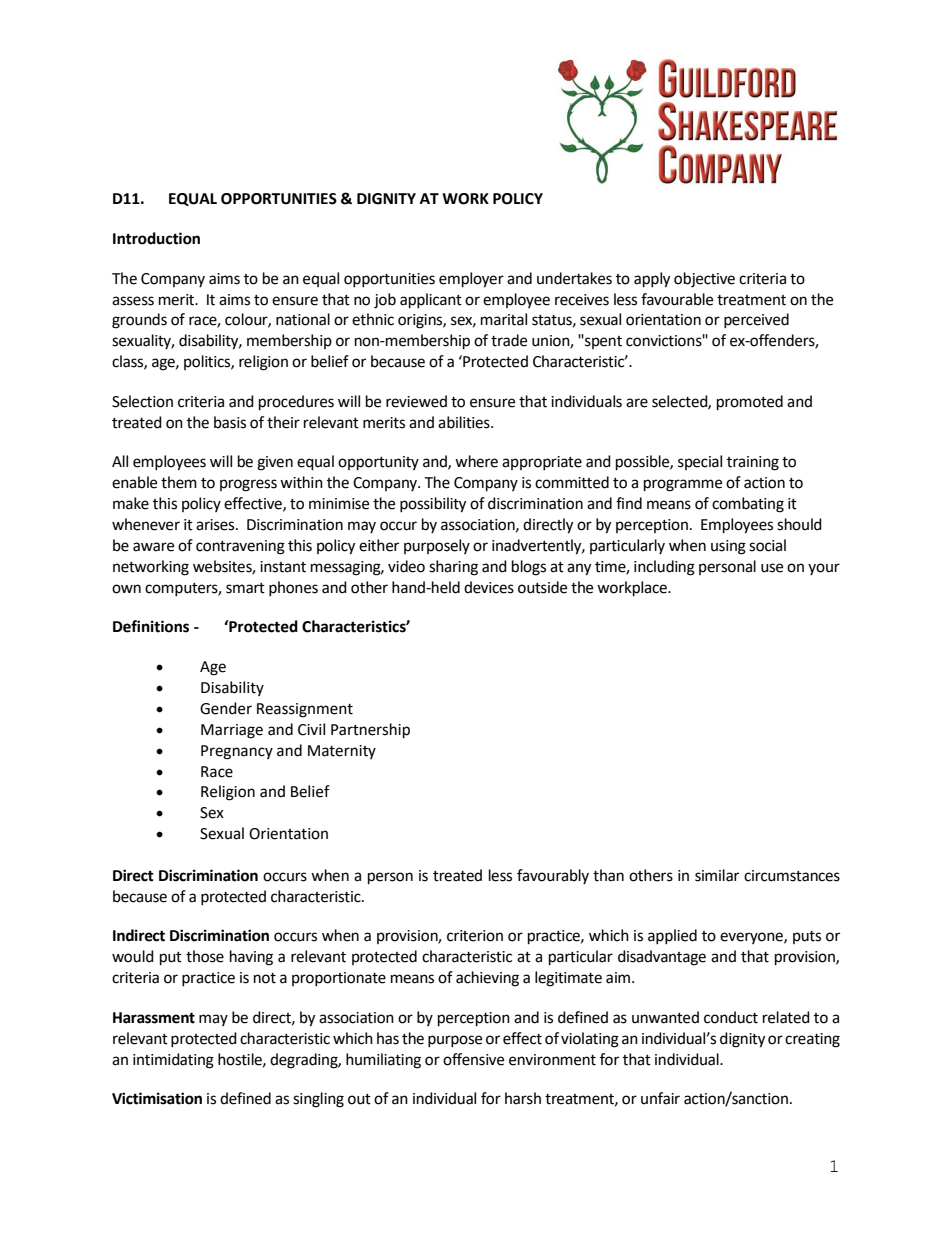  I want to click on employer, so click(471, 280).
